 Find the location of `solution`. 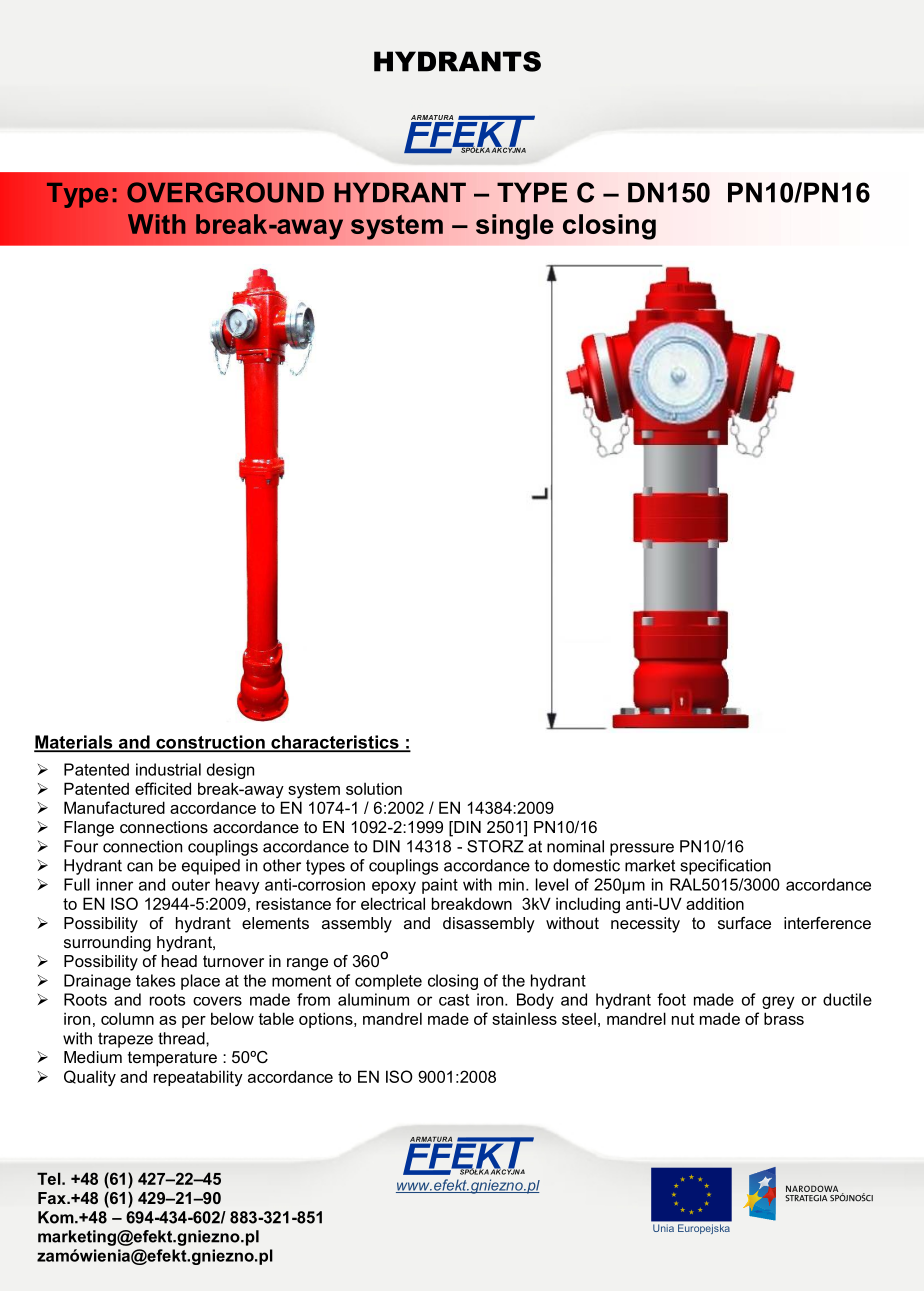

solution is located at coordinates (374, 788).
